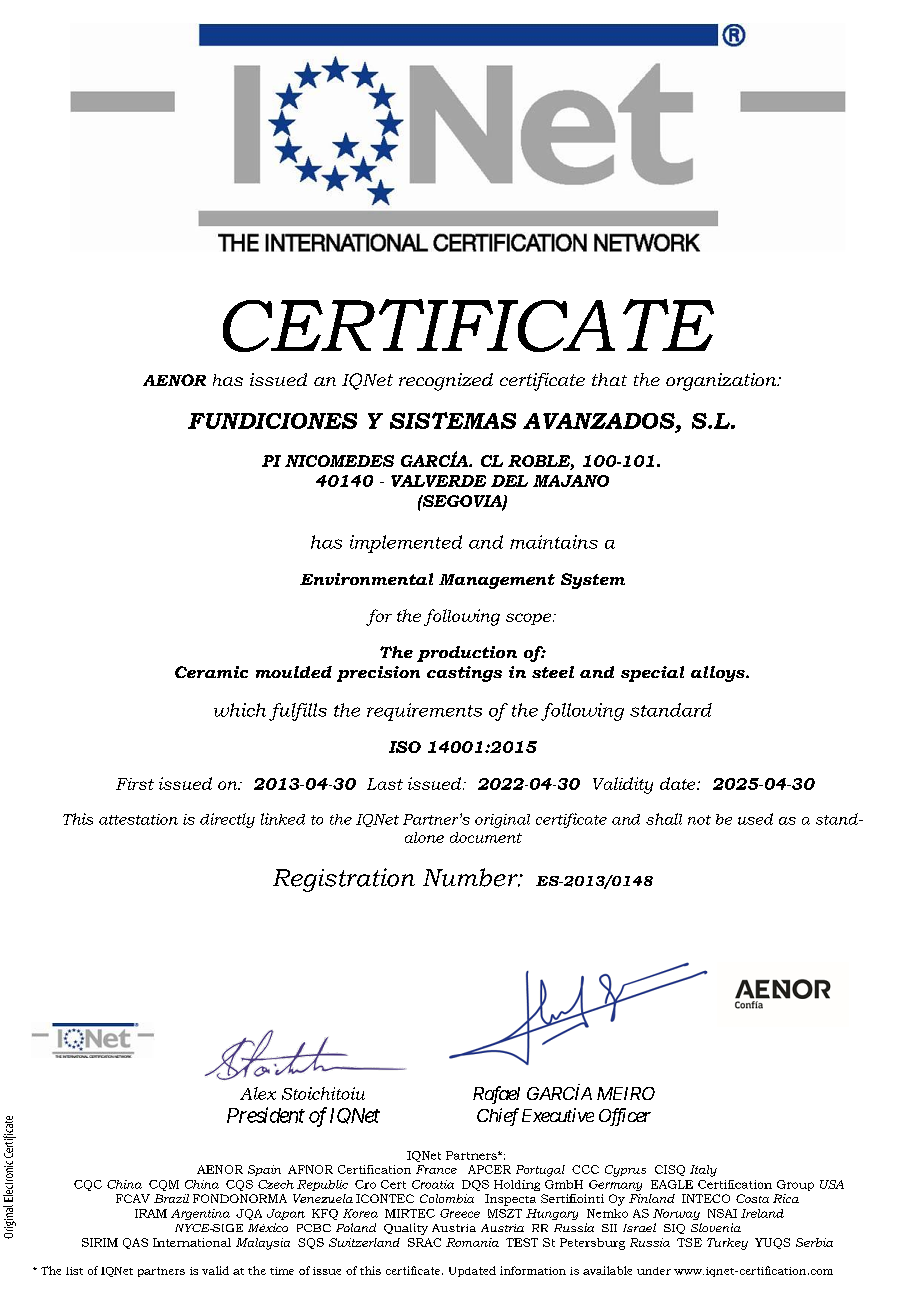  I want to click on which, so click(240, 710).
